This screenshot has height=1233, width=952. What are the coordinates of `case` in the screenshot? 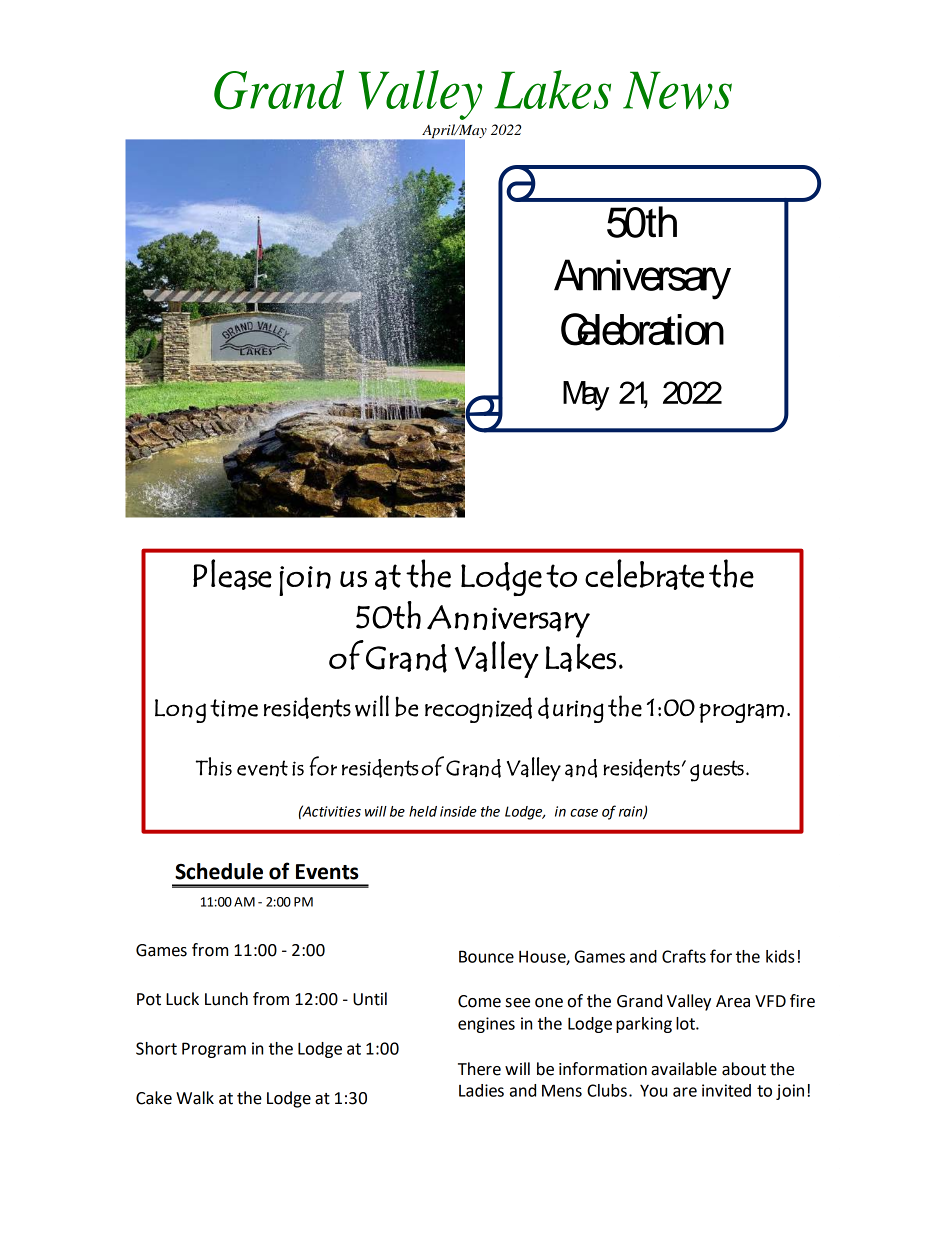 It's located at (584, 813).
